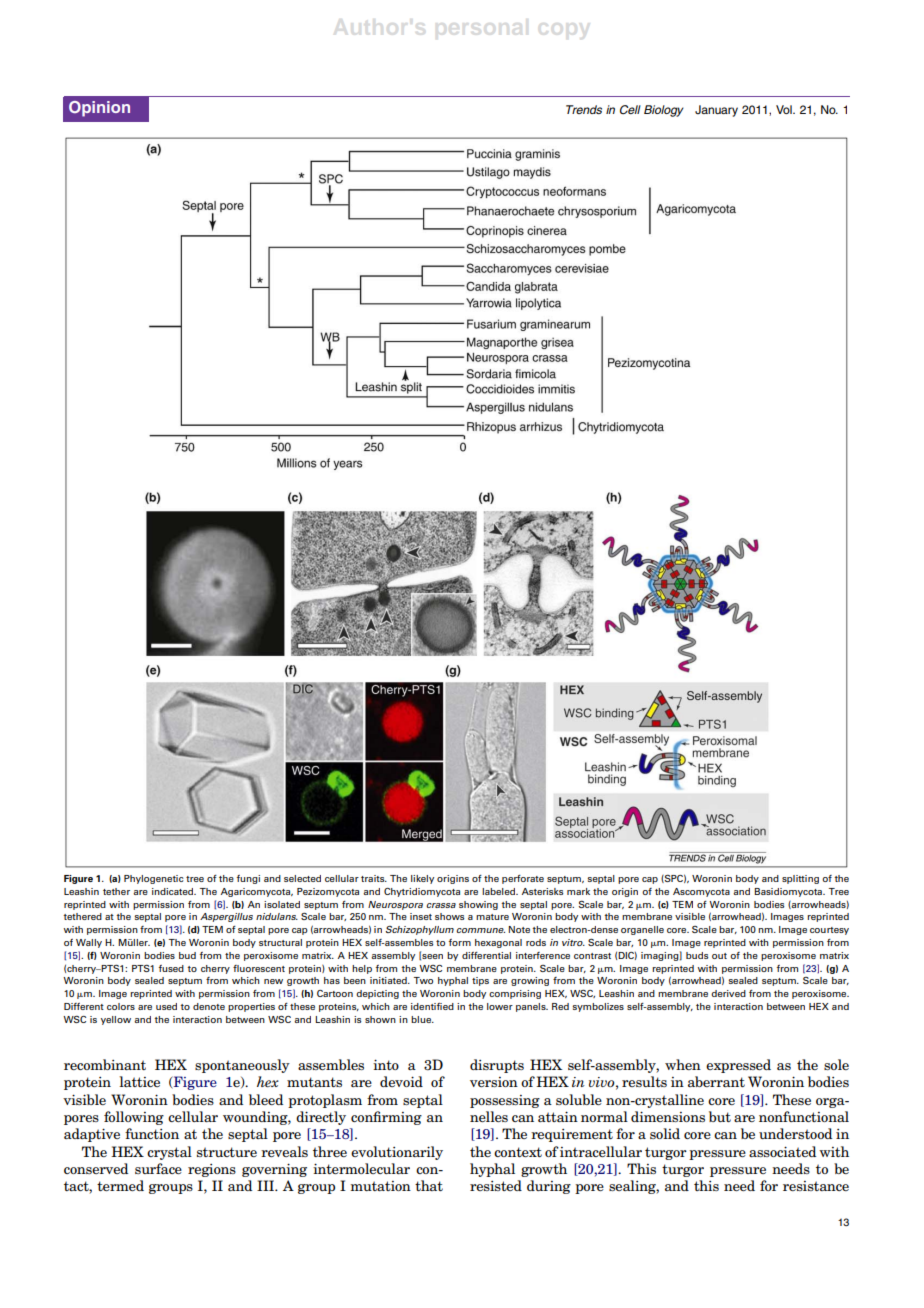 The width and height of the screenshot is (924, 1308). What do you see at coordinates (158, 1168) in the screenshot?
I see `surface` at bounding box center [158, 1168].
